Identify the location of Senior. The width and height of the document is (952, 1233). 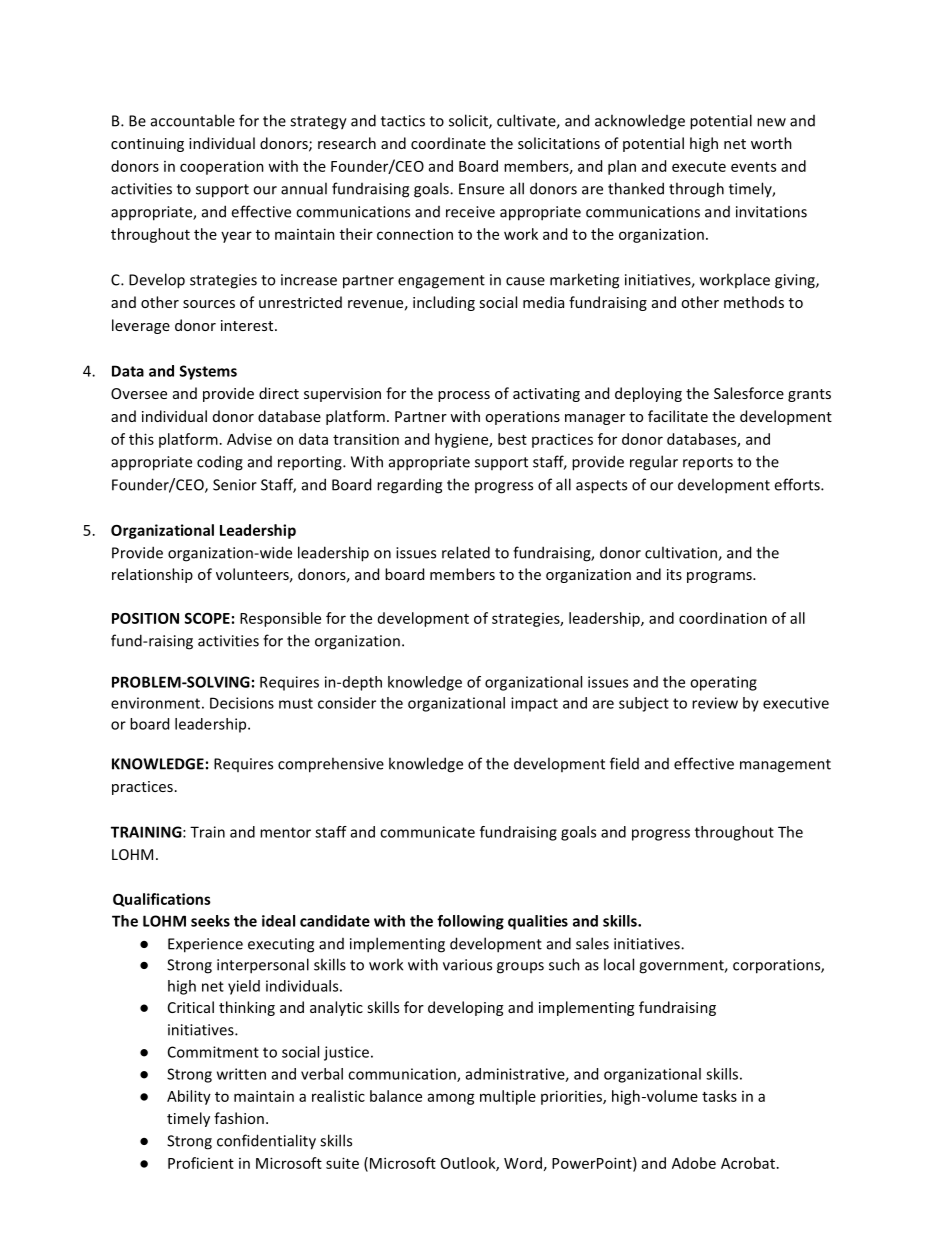
(235, 485).
